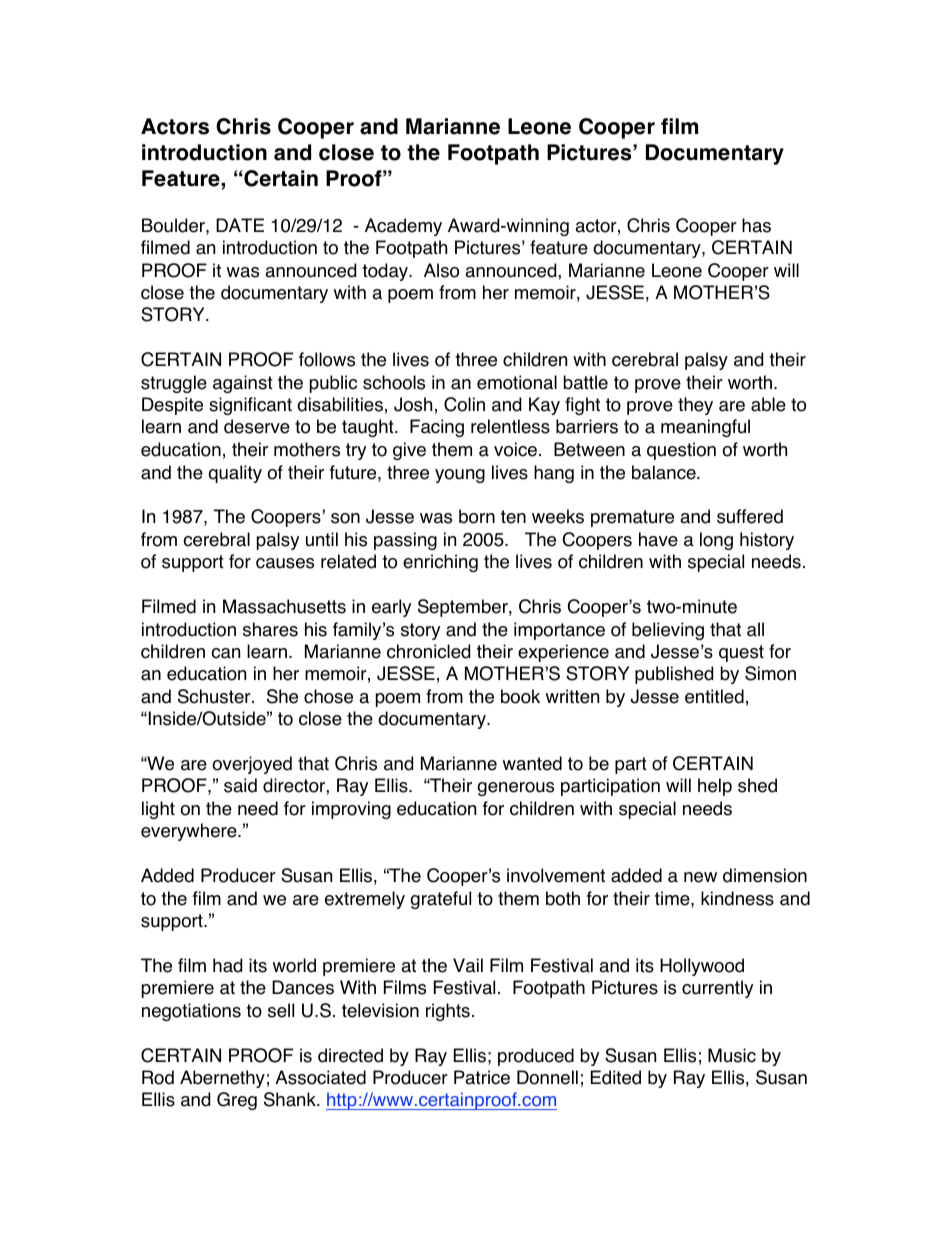  Describe the element at coordinates (460, 476) in the screenshot. I see `young` at that location.
